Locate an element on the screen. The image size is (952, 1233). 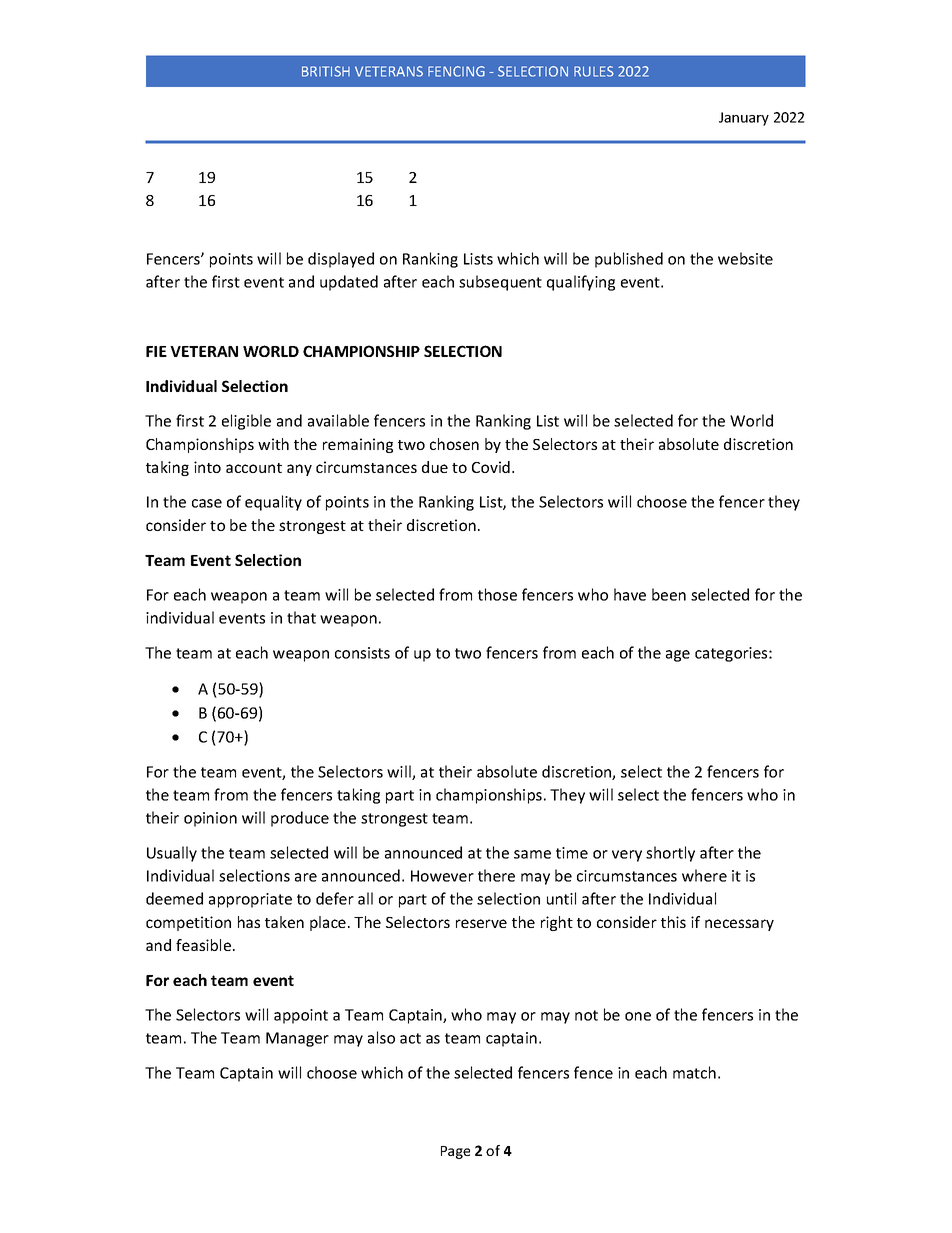
Manager is located at coordinates (297, 1039).
